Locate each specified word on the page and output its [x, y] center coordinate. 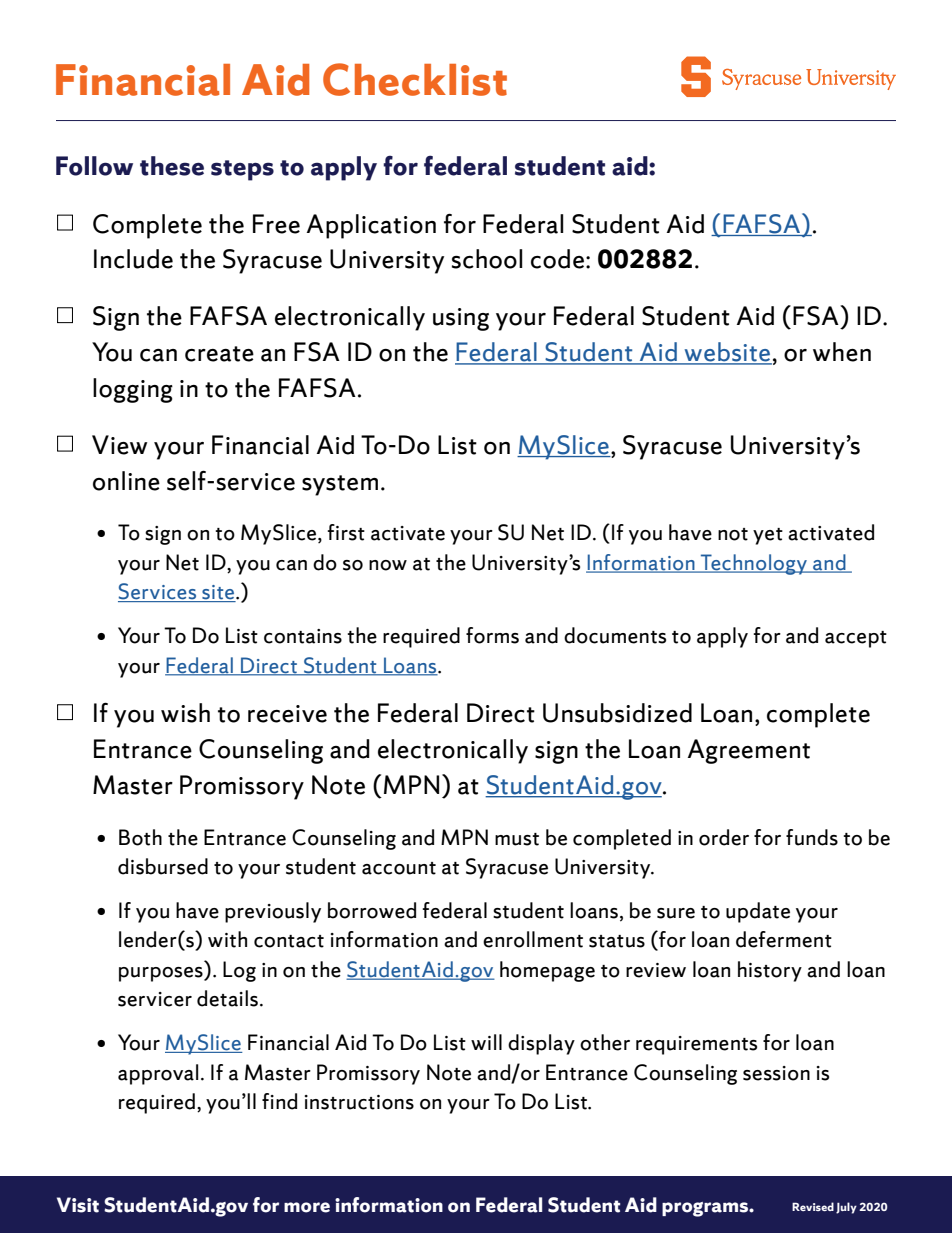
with [227, 939]
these [172, 166]
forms [492, 635]
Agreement [749, 751]
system [340, 485]
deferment [784, 939]
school [487, 259]
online [126, 481]
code [557, 259]
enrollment [533, 939]
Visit [78, 1205]
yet [768, 536]
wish [185, 713]
